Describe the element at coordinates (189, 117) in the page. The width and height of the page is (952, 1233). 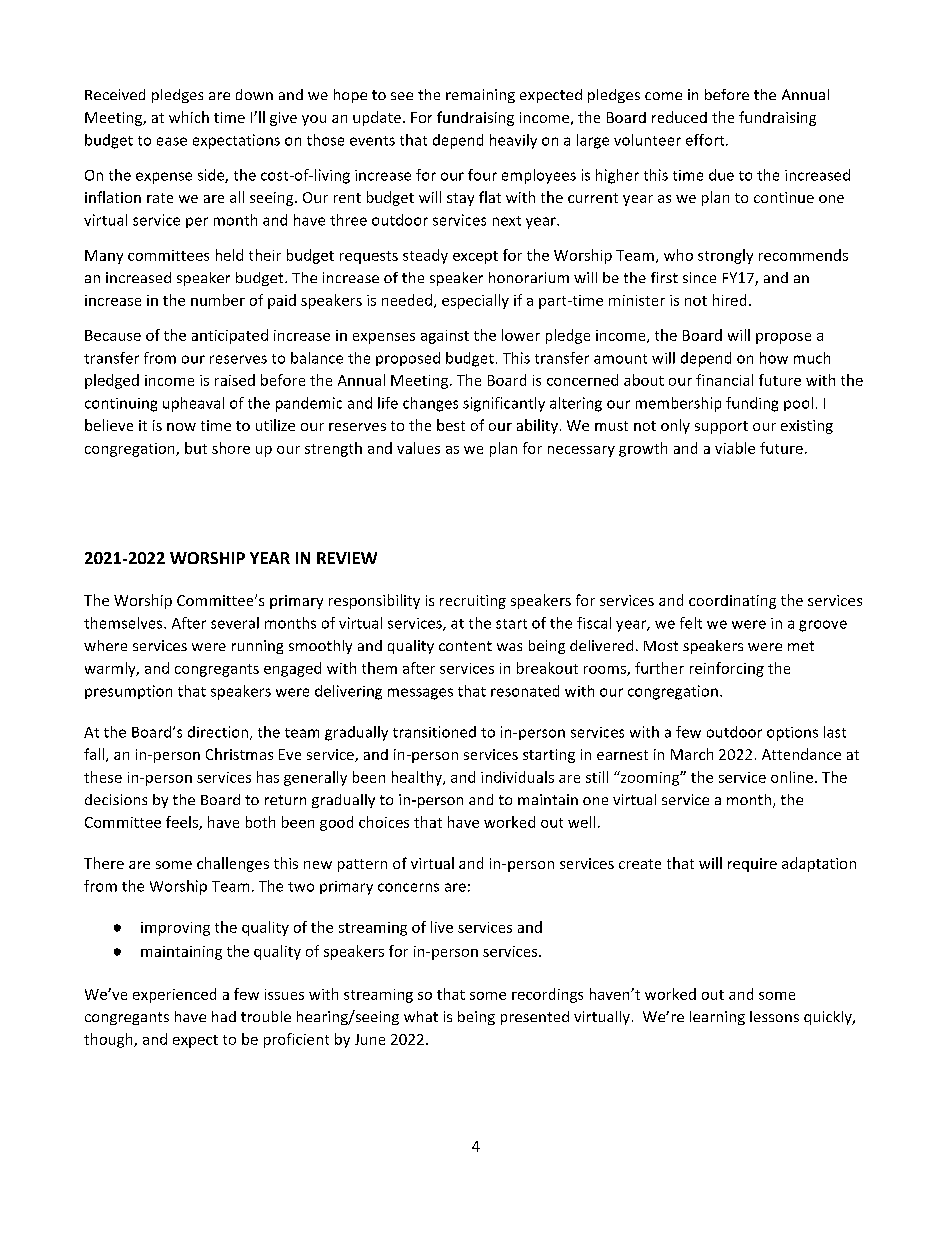
I see `which` at that location.
